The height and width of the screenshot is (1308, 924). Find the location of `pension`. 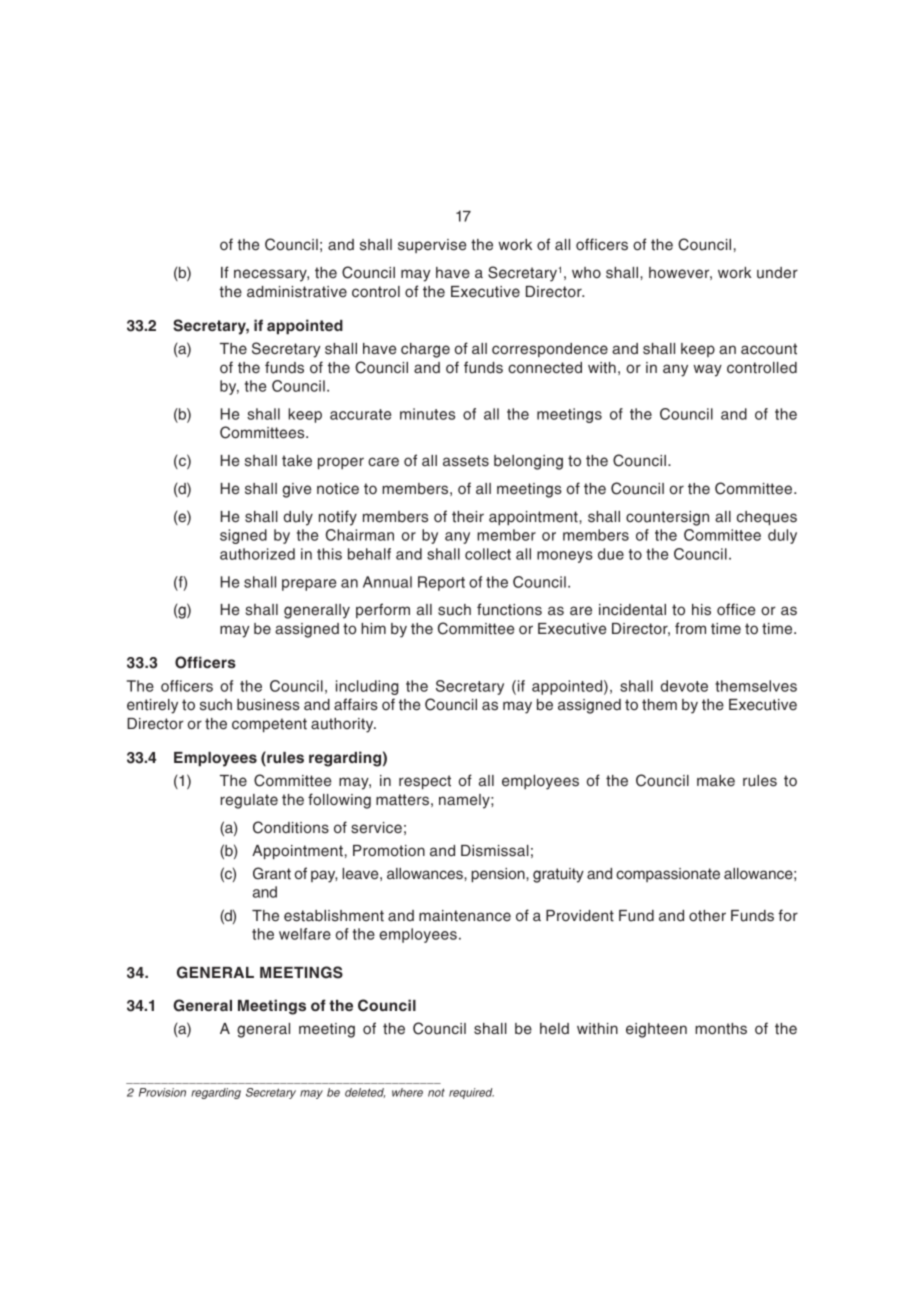

pension is located at coordinates (499, 875).
